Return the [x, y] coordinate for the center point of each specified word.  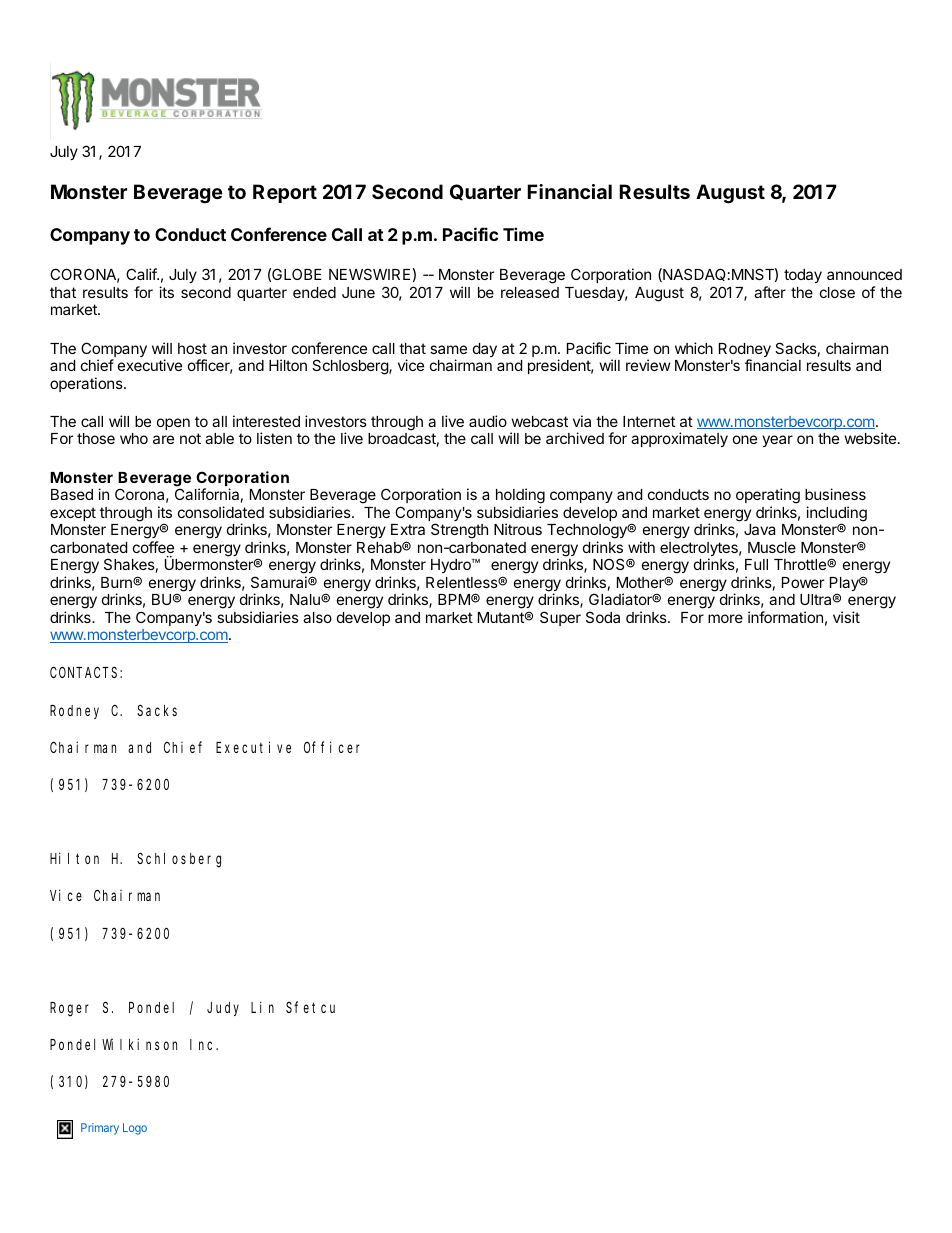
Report [285, 193]
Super [560, 618]
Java [759, 529]
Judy [223, 1009]
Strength [459, 531]
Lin [262, 1007]
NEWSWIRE [369, 274]
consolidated [221, 512]
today [803, 276]
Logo [135, 1129]
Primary [100, 1129]
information [785, 617]
